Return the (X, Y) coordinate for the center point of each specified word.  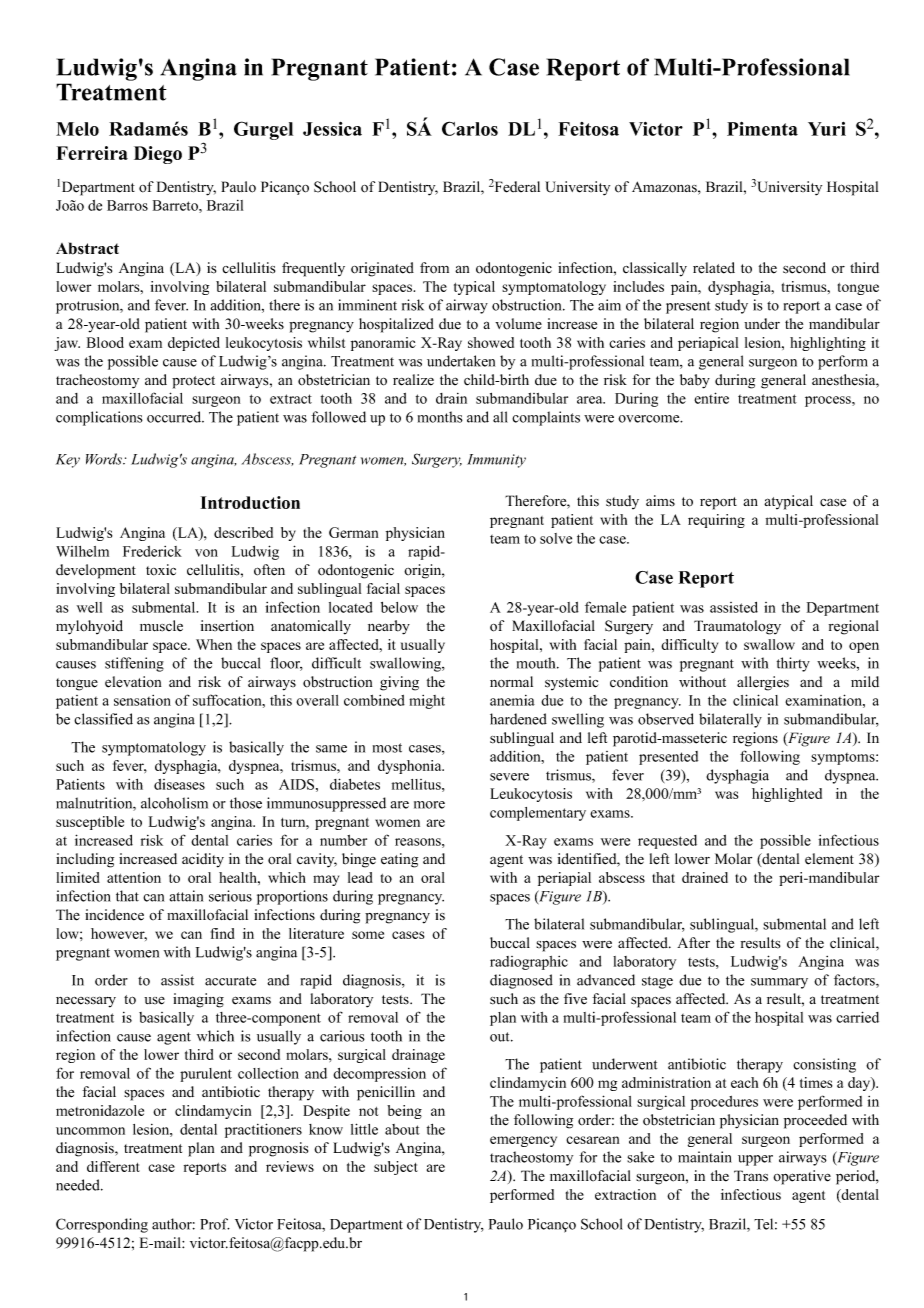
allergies (763, 683)
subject (396, 1168)
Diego (158, 155)
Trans (751, 1176)
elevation (133, 682)
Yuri (827, 129)
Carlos (470, 128)
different (113, 1166)
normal (511, 682)
